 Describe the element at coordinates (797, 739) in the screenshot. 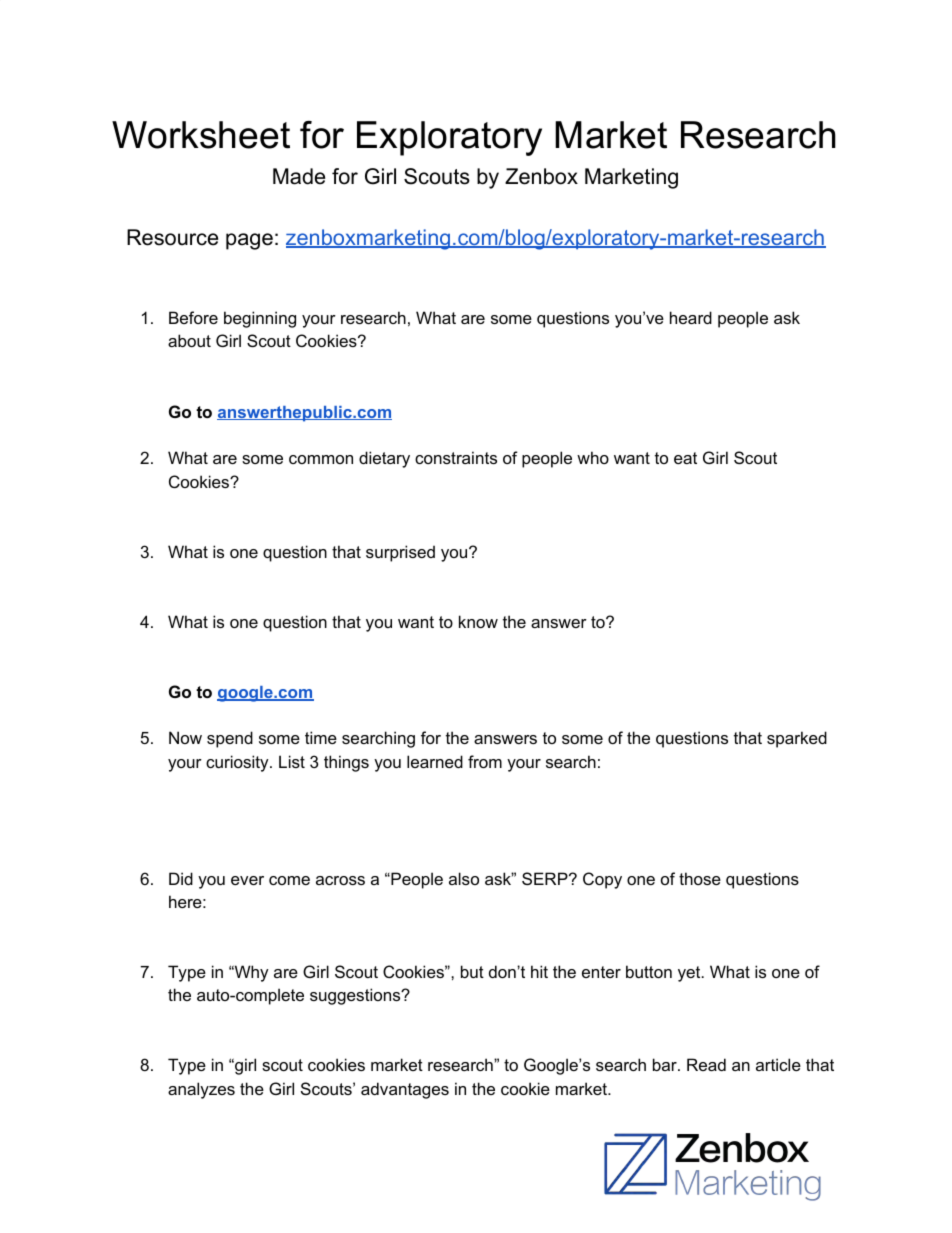

I see `sparked` at that location.
